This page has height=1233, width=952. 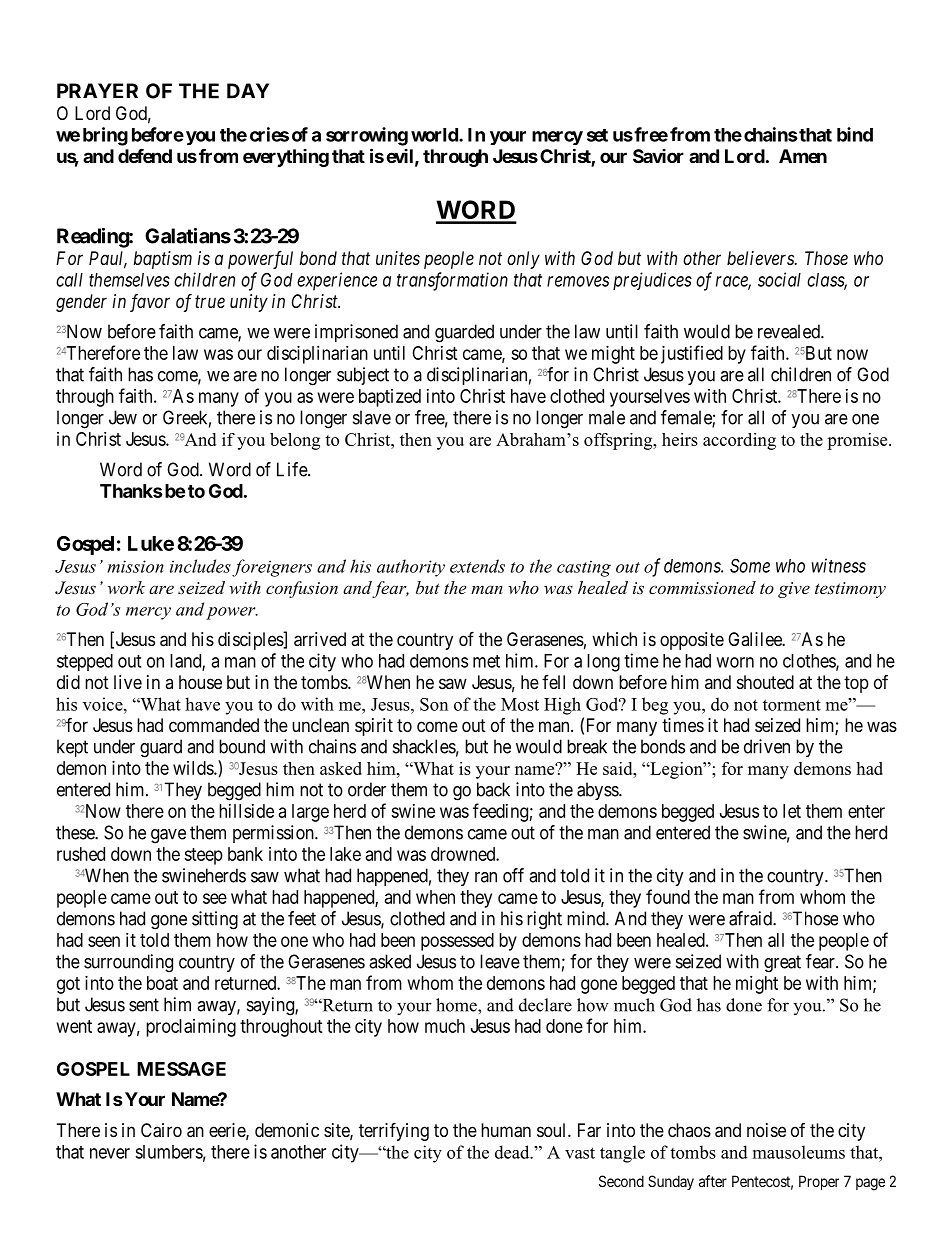 I want to click on defend, so click(x=145, y=156).
